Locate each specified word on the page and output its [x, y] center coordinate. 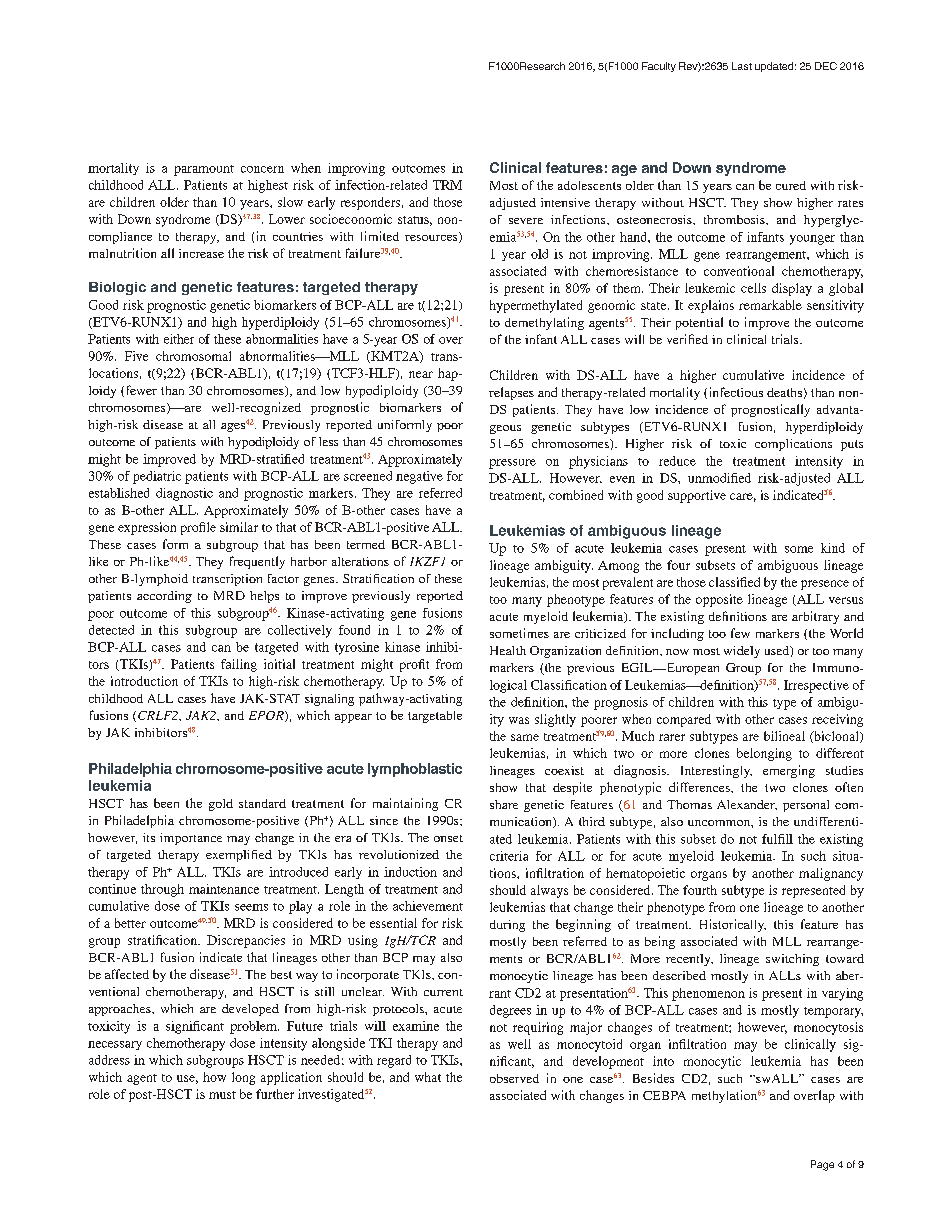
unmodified [719, 478]
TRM [447, 185]
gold [221, 805]
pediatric [157, 477]
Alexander [747, 805]
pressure [512, 464]
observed [514, 1078]
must [222, 1095]
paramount [204, 170]
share [504, 804]
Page [822, 1165]
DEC [826, 66]
